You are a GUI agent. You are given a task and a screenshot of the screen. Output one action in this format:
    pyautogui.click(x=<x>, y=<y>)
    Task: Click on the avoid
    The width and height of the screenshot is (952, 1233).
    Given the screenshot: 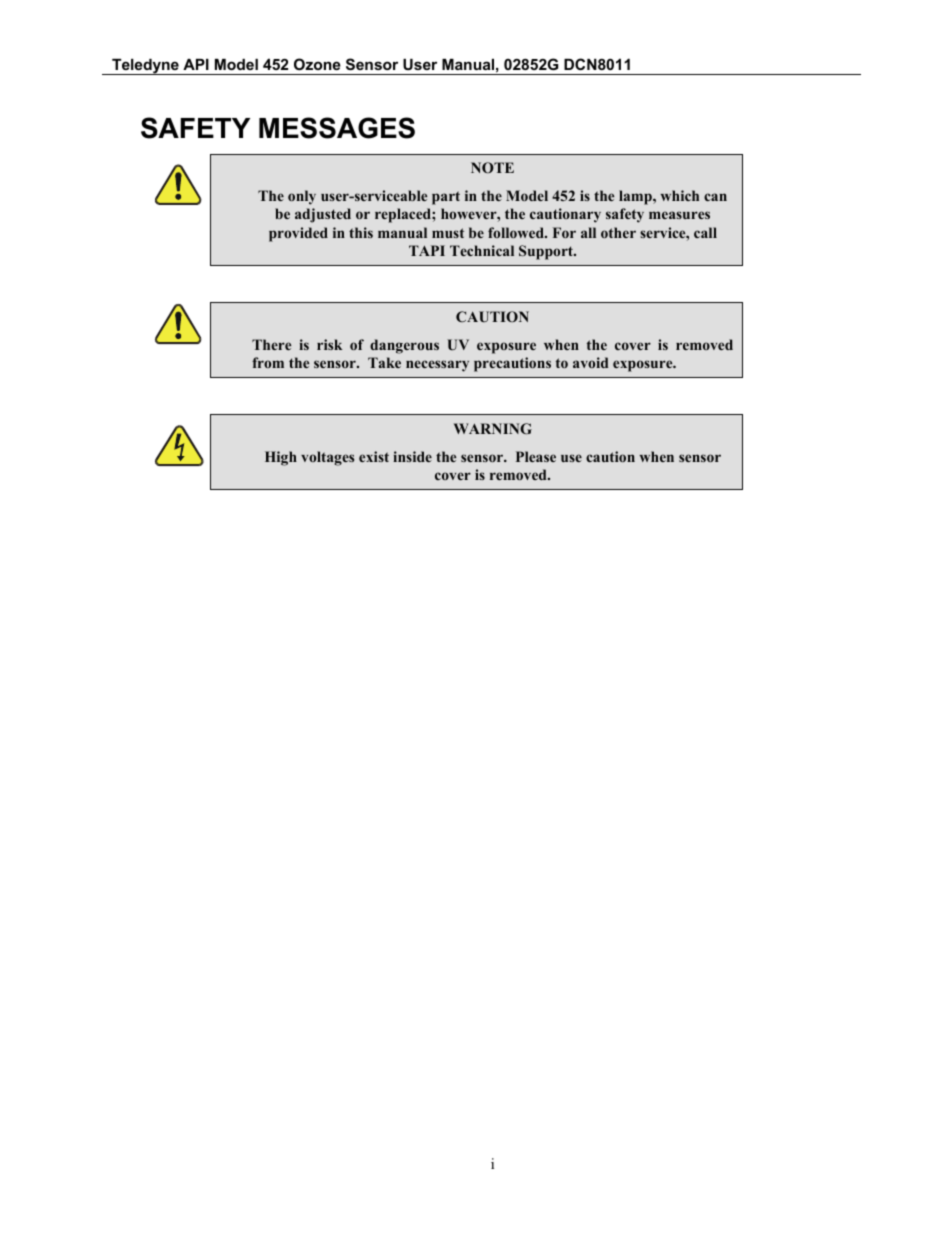 What is the action you would take?
    pyautogui.click(x=591, y=362)
